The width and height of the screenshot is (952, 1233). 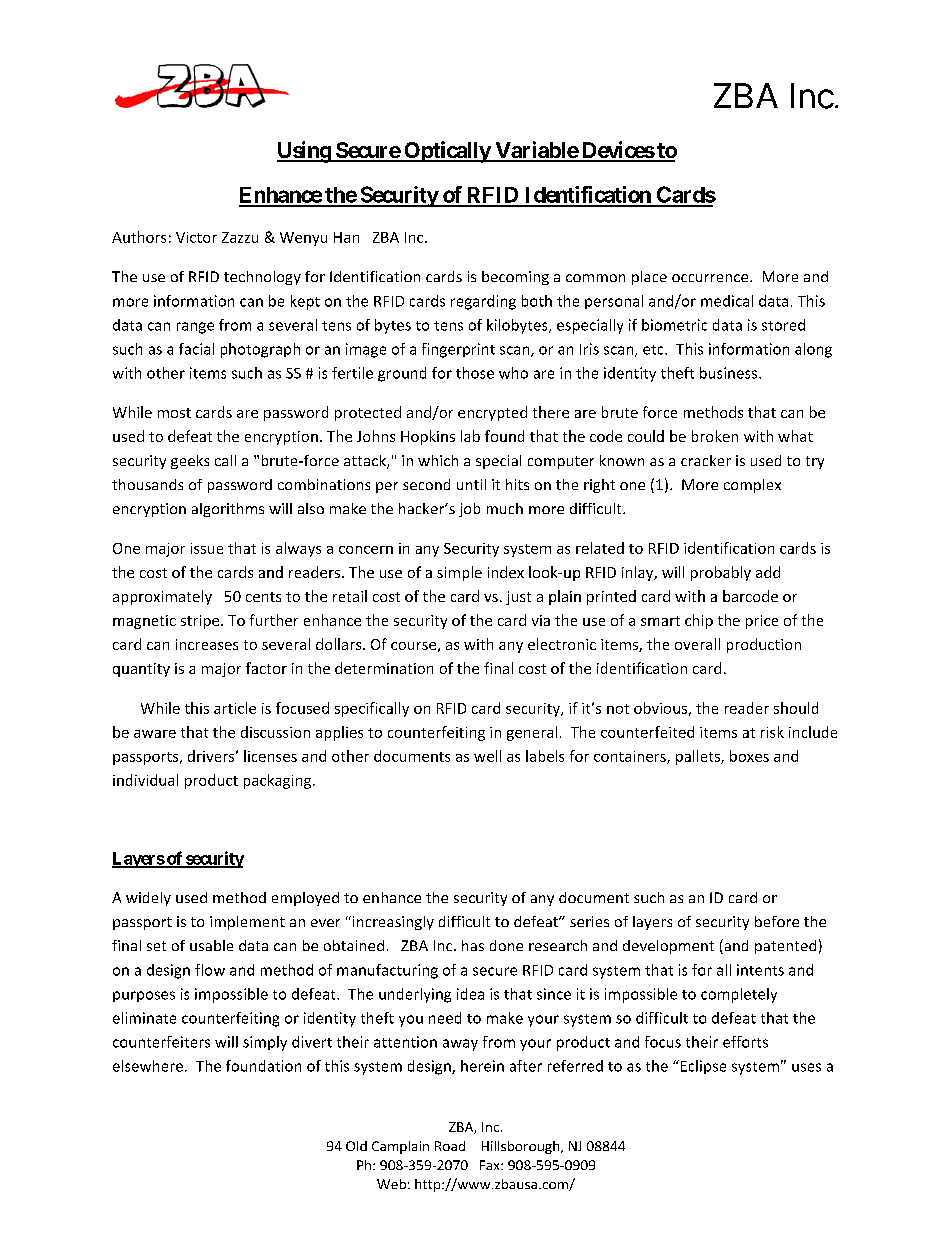 I want to click on encrypted, so click(x=492, y=413).
